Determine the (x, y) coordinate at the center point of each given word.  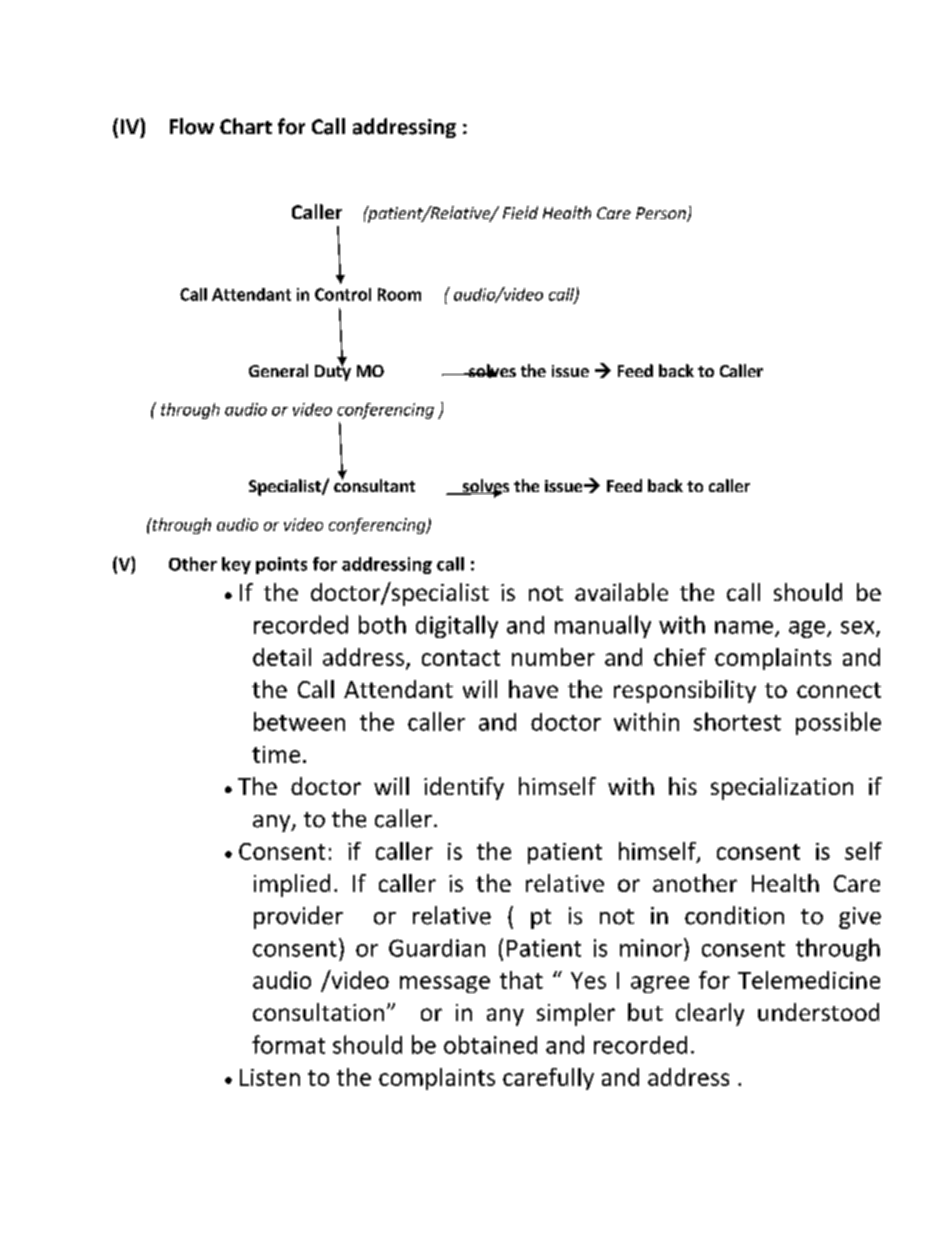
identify (464, 788)
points (281, 565)
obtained (490, 1044)
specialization (782, 788)
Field (520, 212)
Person (662, 214)
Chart (246, 126)
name (744, 627)
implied (292, 885)
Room (399, 294)
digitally (457, 626)
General (278, 370)
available (621, 592)
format (288, 1044)
